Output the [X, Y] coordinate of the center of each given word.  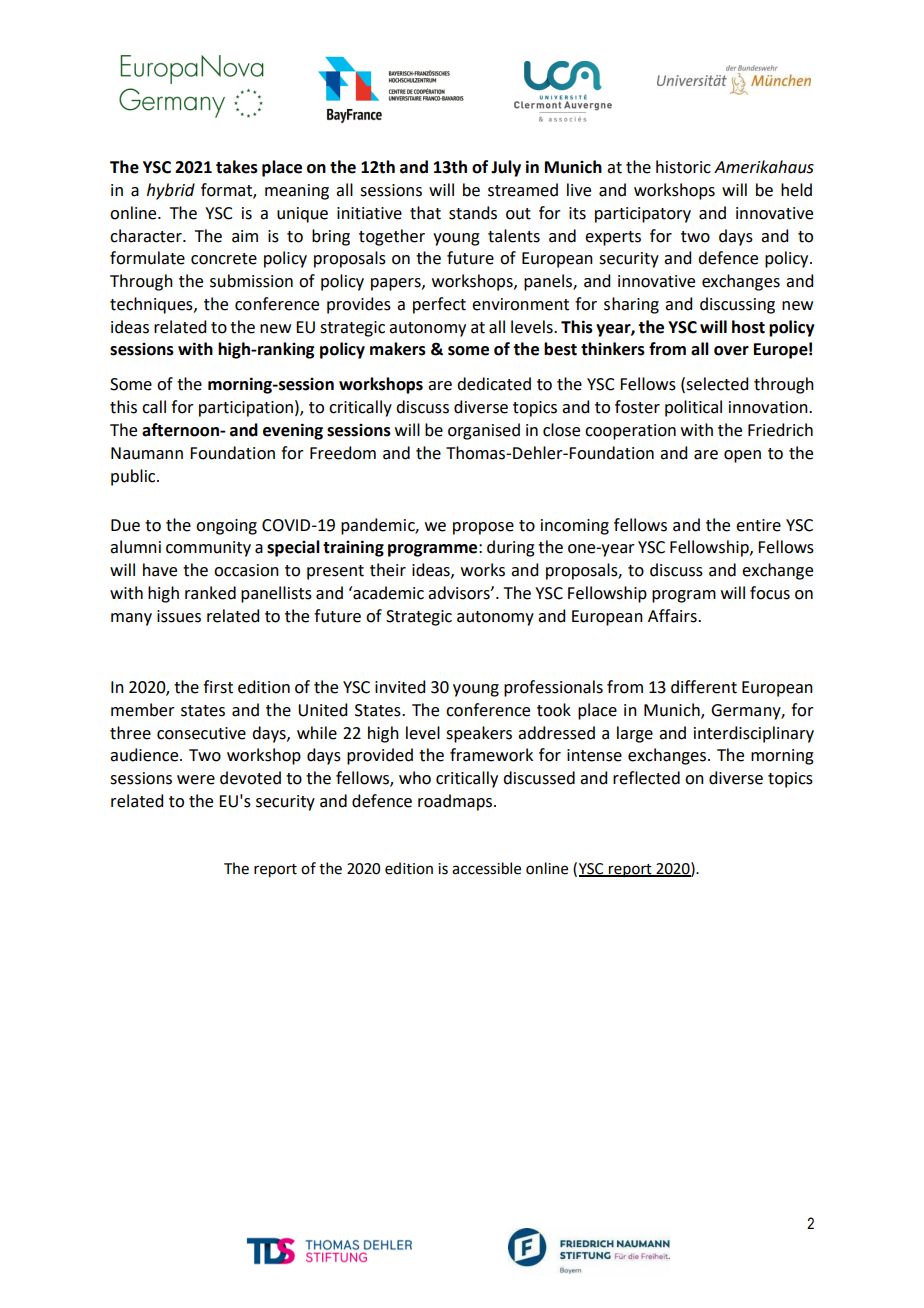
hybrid [171, 191]
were [196, 780]
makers [398, 349]
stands [473, 213]
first [218, 687]
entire [758, 525]
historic [683, 167]
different [704, 687]
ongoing [226, 527]
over [731, 351]
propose [483, 528]
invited [400, 687]
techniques [152, 305]
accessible [486, 868]
